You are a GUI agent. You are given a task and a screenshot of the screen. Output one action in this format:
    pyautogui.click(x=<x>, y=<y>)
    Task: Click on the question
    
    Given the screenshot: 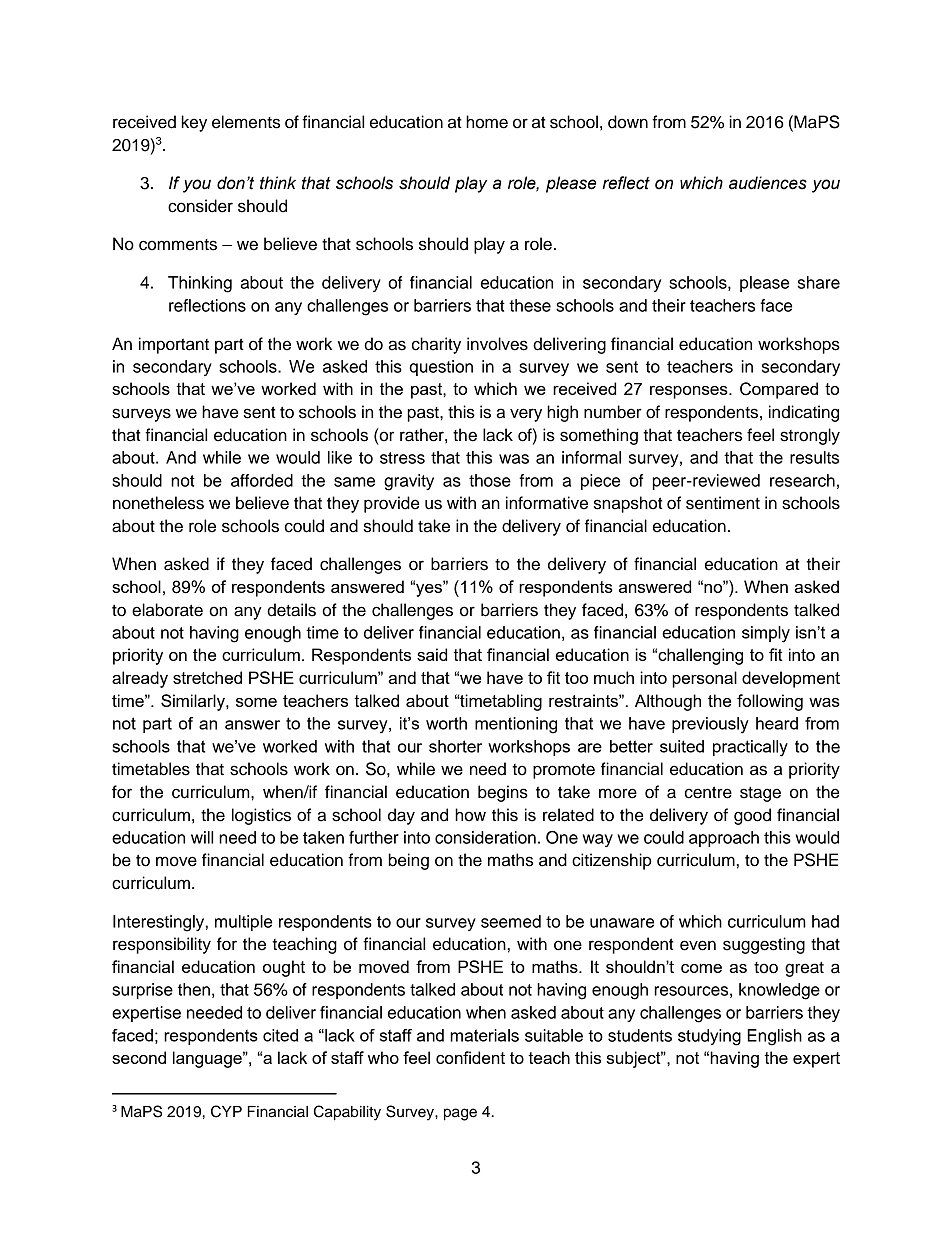 What is the action you would take?
    pyautogui.click(x=441, y=368)
